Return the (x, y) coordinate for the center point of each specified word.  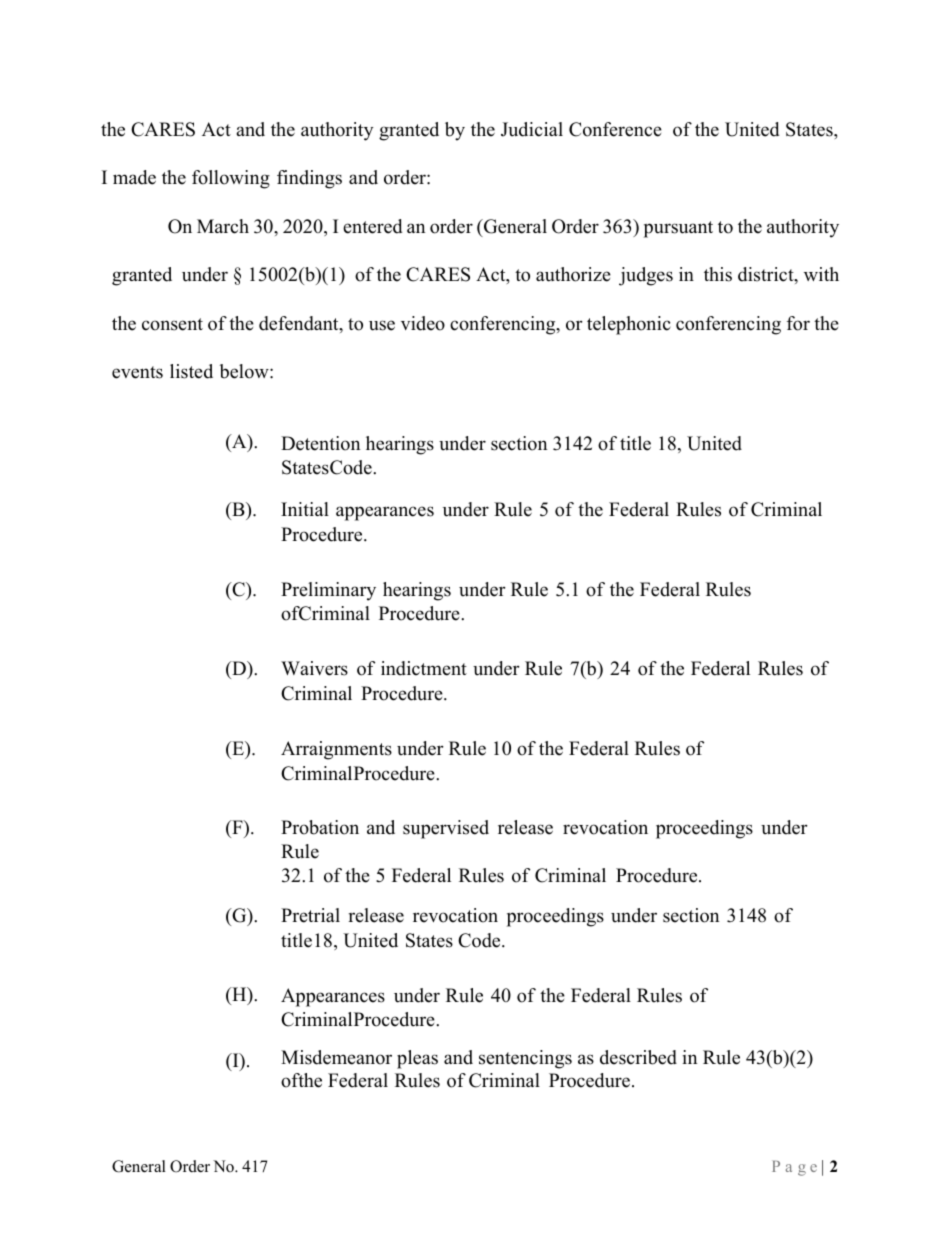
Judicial (532, 129)
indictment (424, 668)
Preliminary (328, 591)
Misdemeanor (336, 1057)
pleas (417, 1059)
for (798, 323)
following (231, 179)
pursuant (678, 229)
